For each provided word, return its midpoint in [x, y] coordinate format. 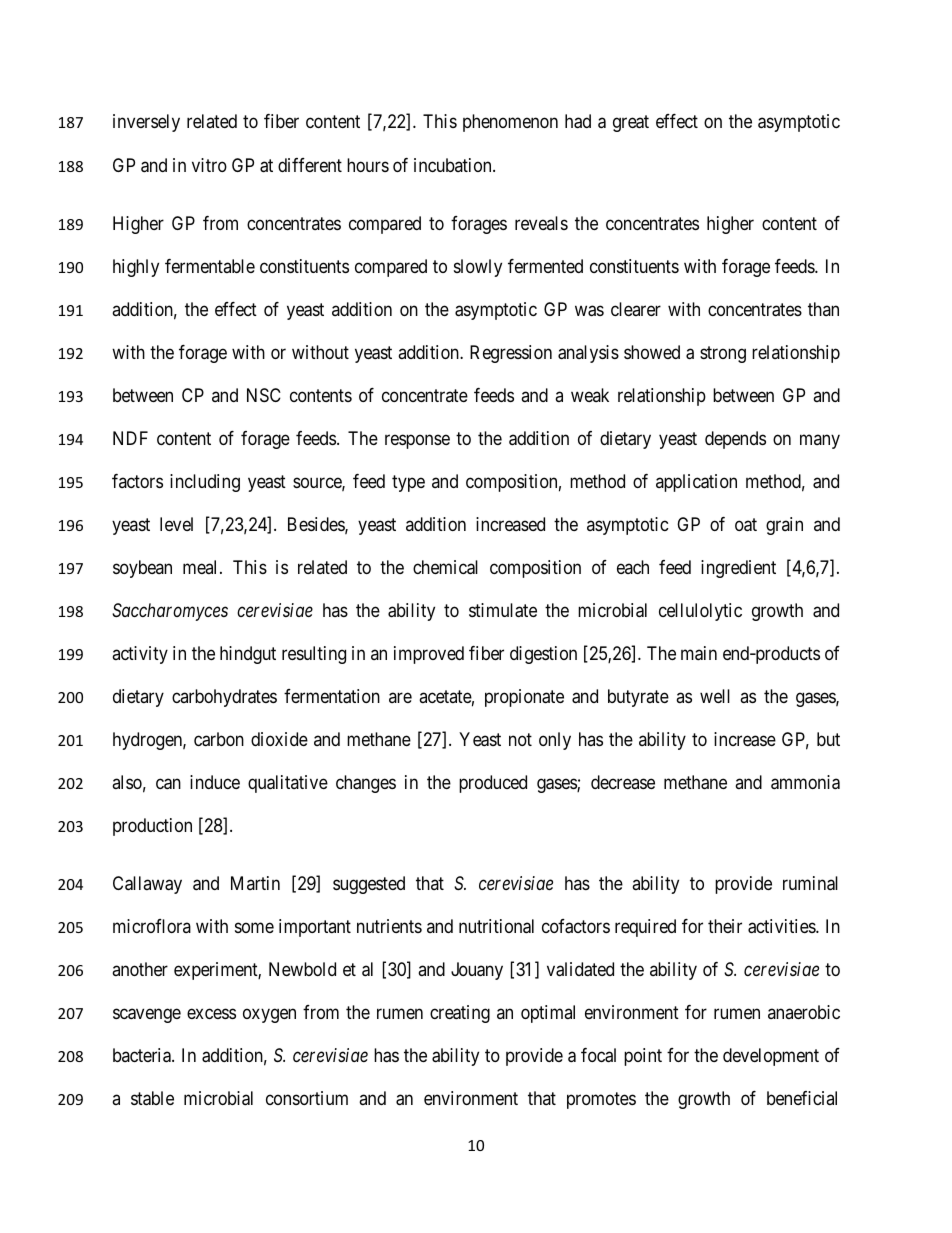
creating [460, 1014]
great [631, 124]
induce [215, 782]
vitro [209, 165]
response [417, 441]
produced [493, 784]
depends [735, 440]
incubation [454, 165]
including [205, 483]
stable [152, 1098]
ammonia [805, 782]
